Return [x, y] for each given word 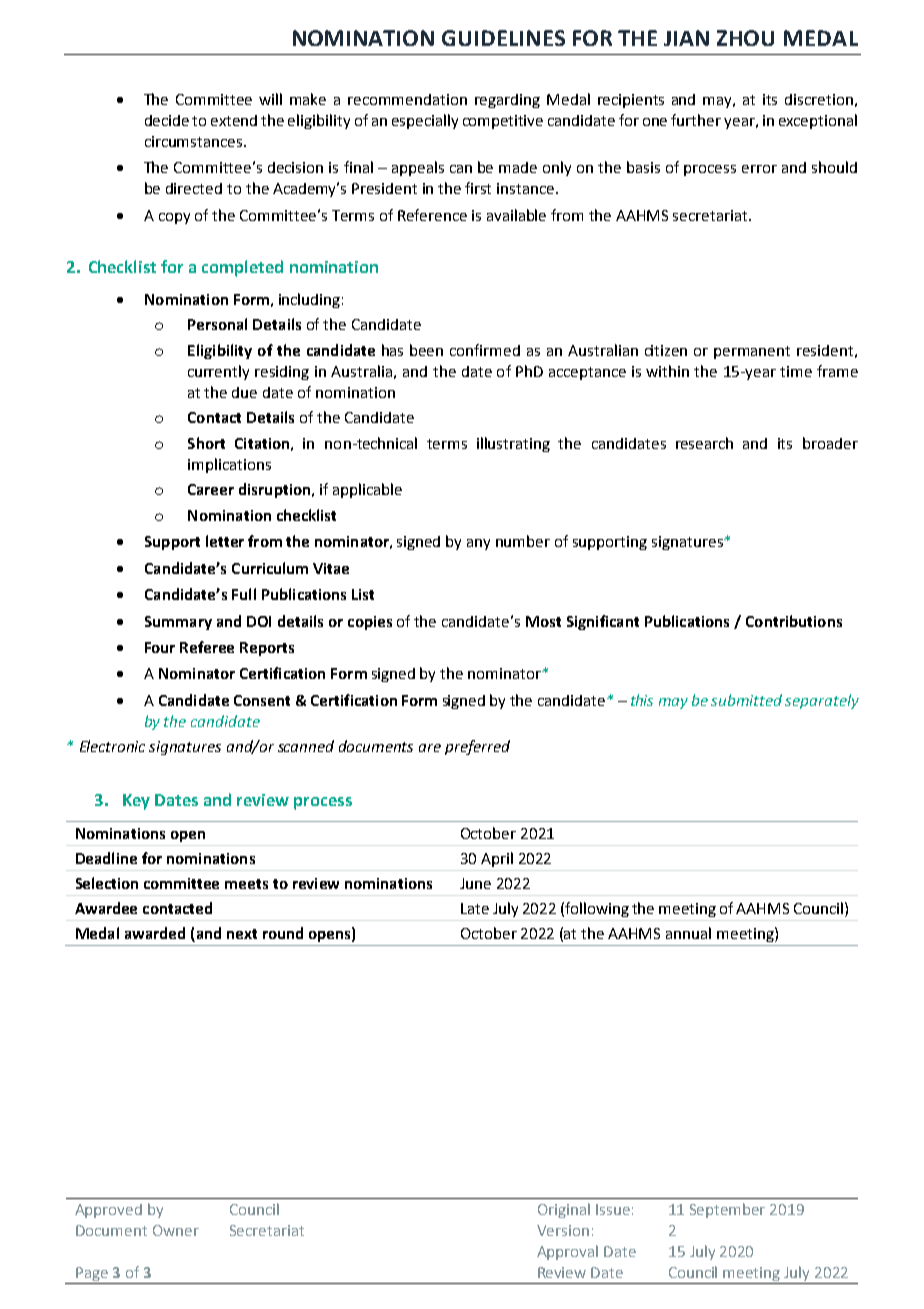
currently [218, 372]
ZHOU [745, 38]
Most [543, 621]
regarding [507, 101]
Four [160, 647]
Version [563, 1230]
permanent [752, 352]
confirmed [485, 350]
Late [475, 908]
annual [688, 933]
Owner [176, 1230]
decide [167, 120]
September [727, 1210]
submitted [746, 700]
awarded [155, 933]
